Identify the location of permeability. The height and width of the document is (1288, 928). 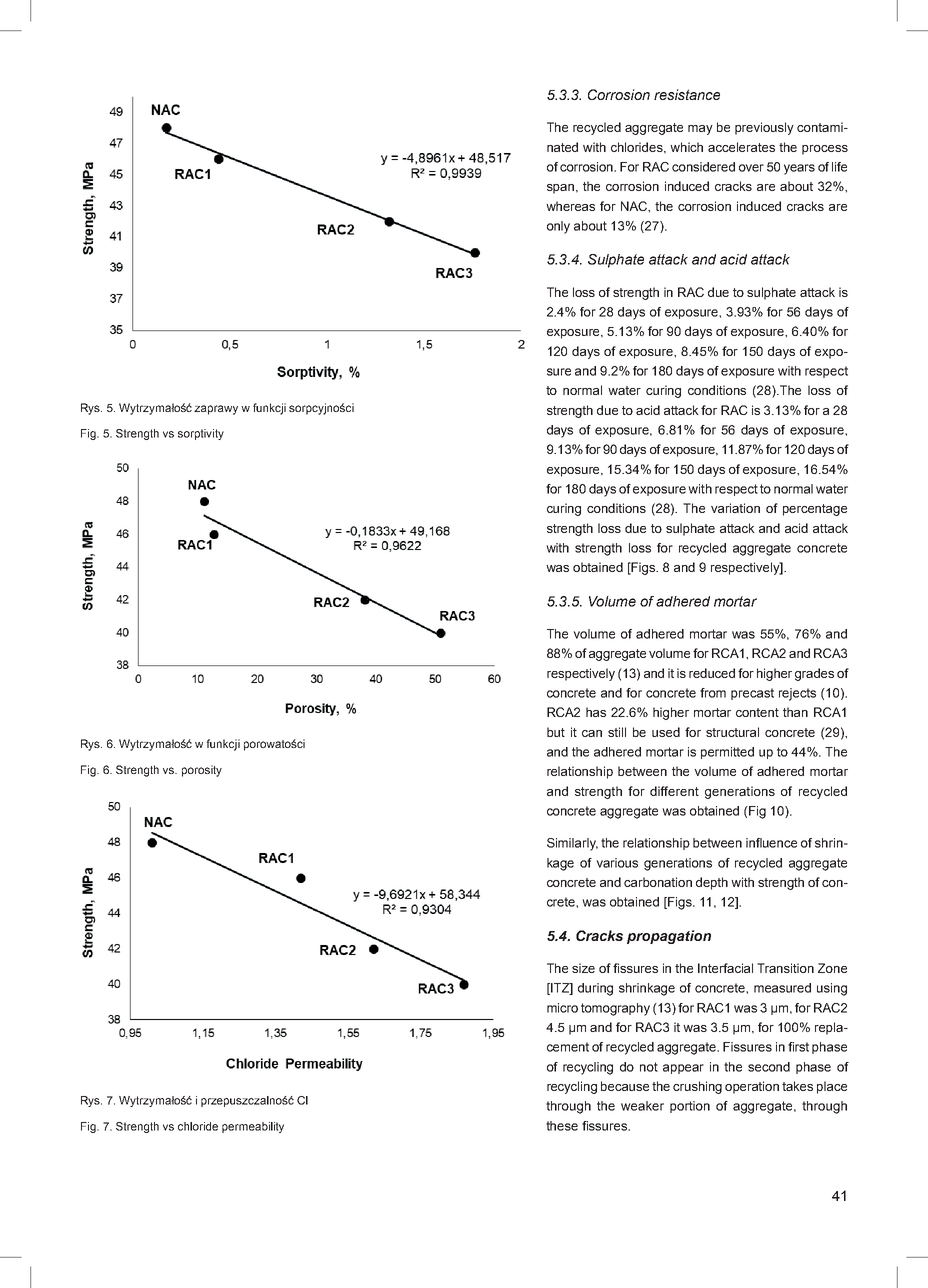
(253, 1127).
